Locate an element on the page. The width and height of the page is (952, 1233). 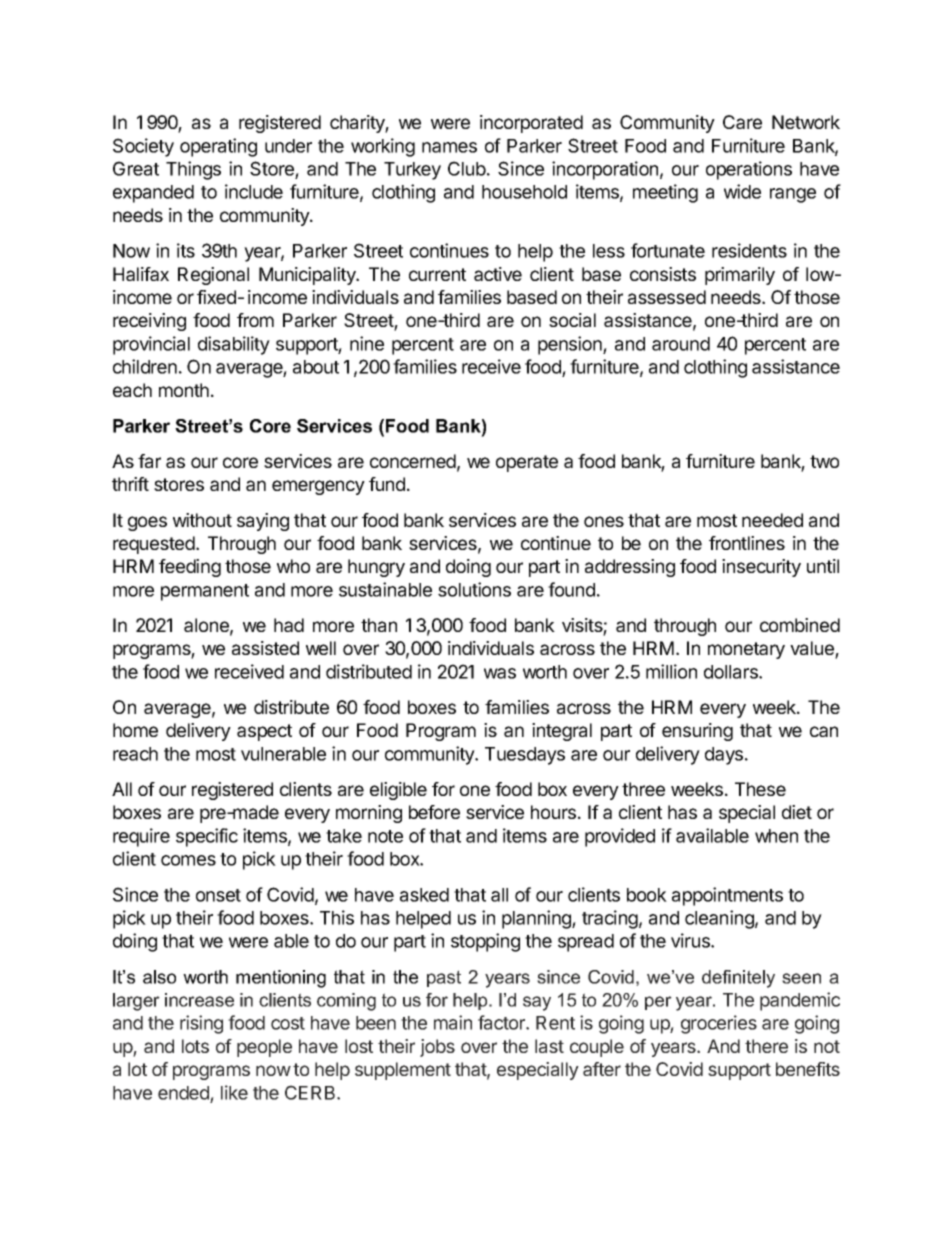
Club is located at coordinates (467, 168).
